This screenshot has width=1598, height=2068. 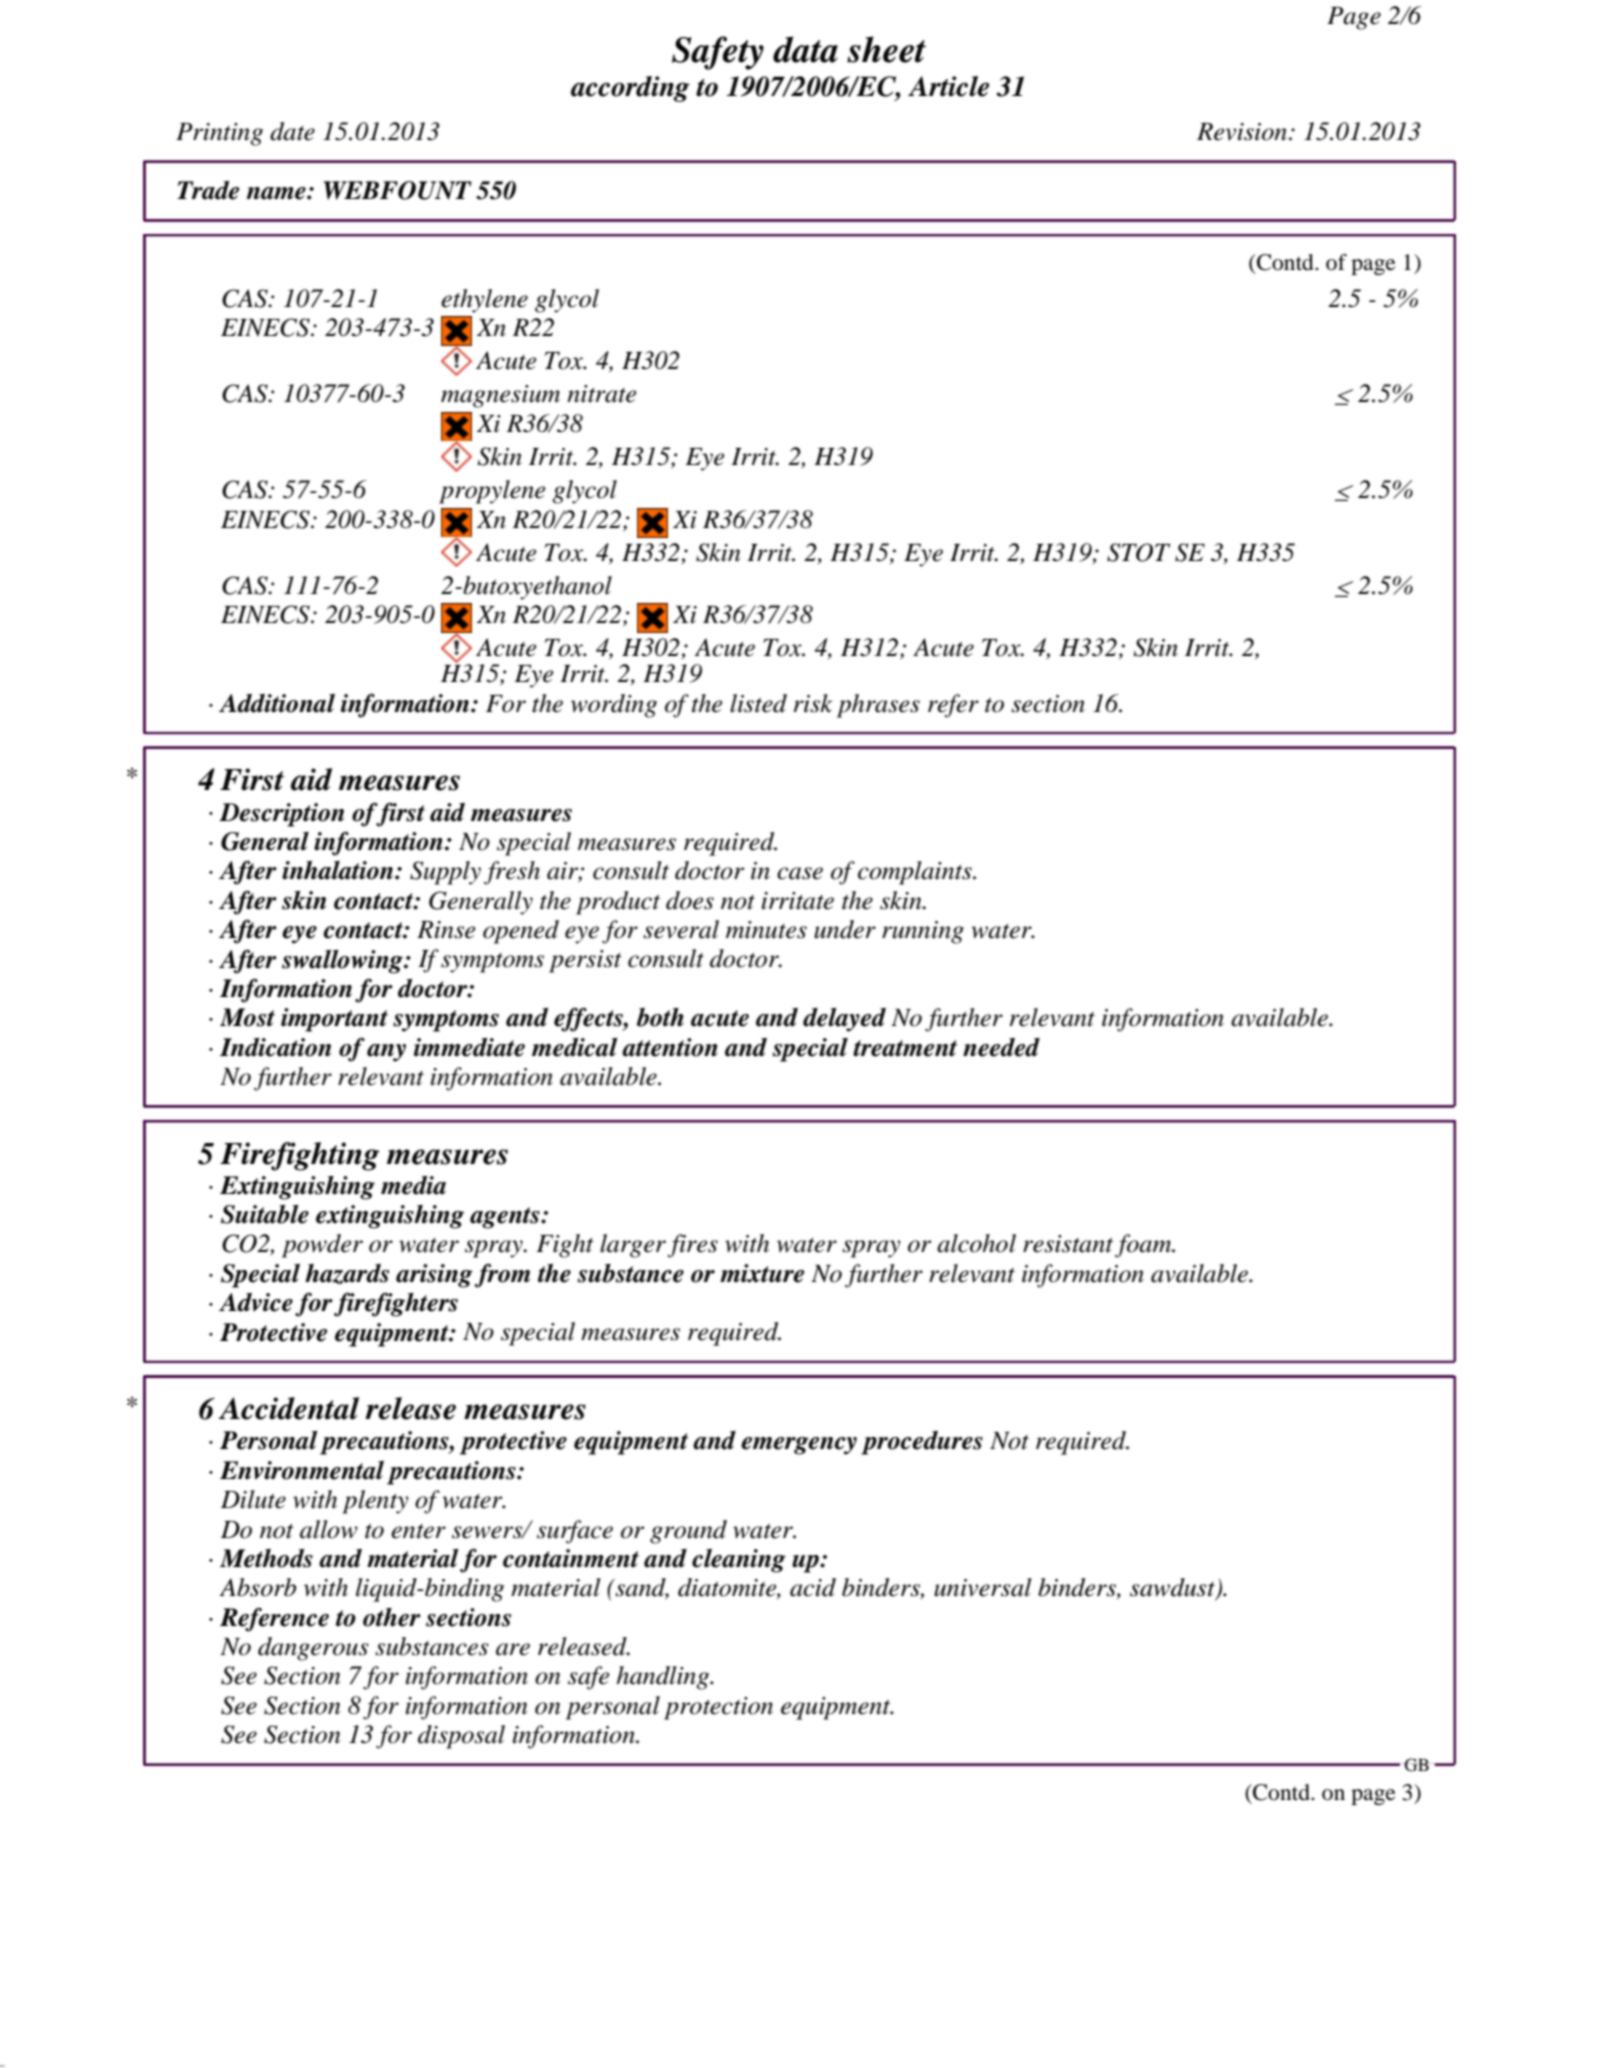 What do you see at coordinates (758, 703) in the screenshot?
I see `listed` at bounding box center [758, 703].
